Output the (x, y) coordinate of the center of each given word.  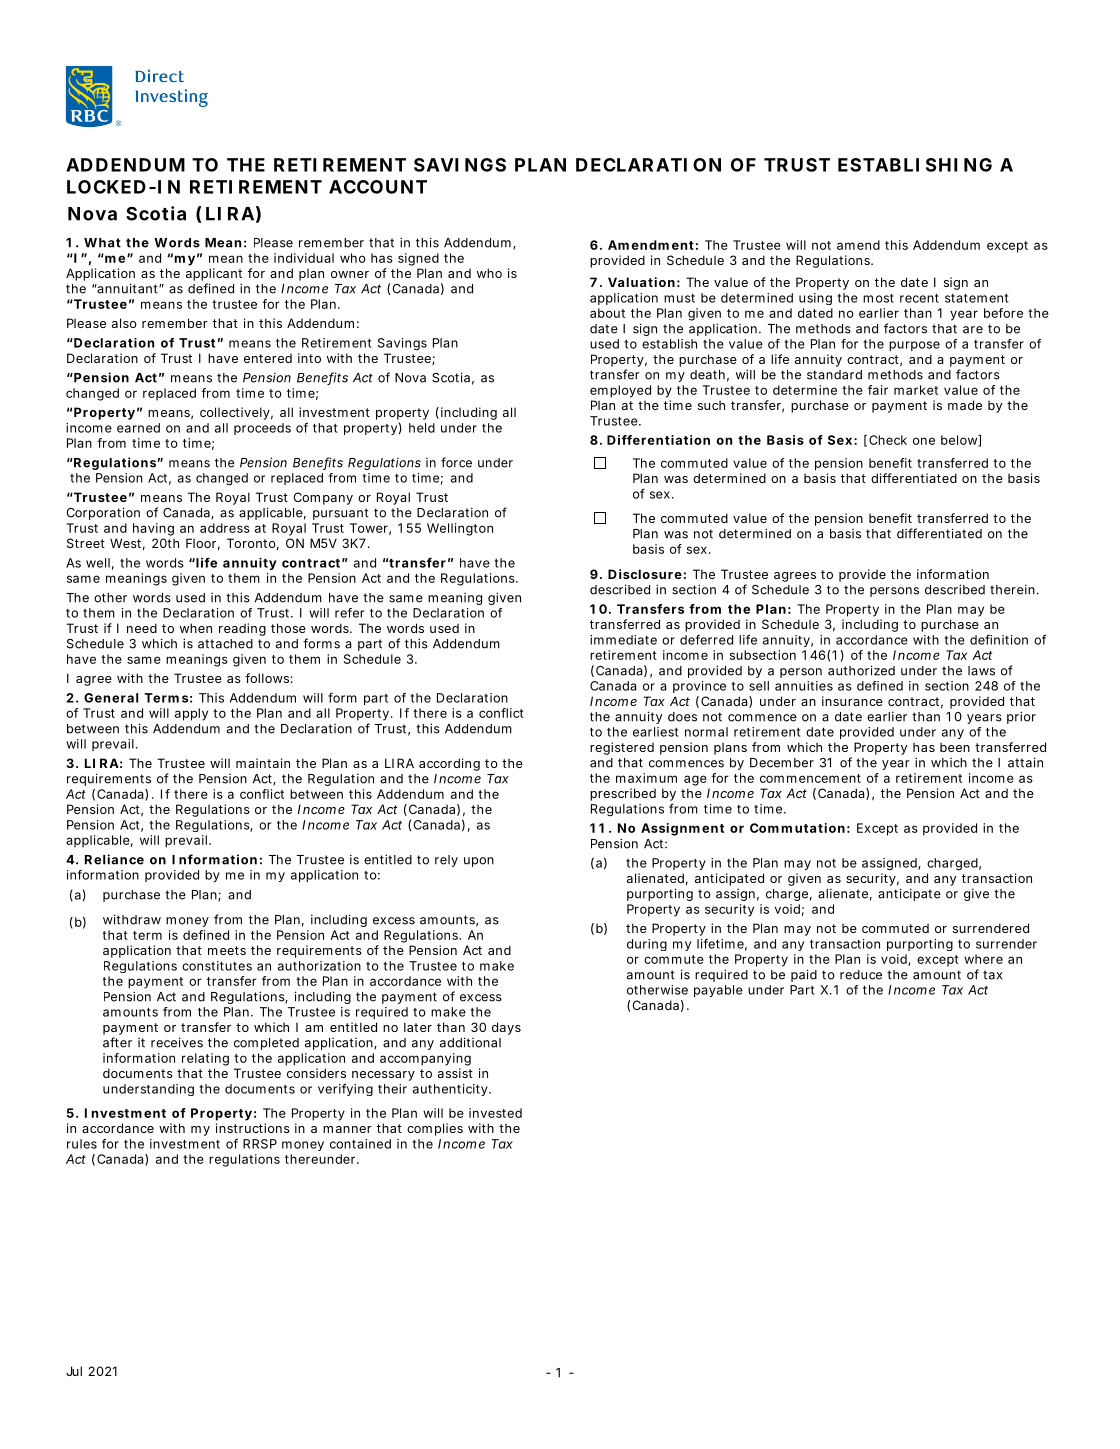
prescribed (623, 794)
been (955, 747)
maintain (263, 763)
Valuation (641, 282)
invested (495, 1113)
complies (435, 1129)
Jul (74, 1371)
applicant (214, 274)
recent (919, 298)
